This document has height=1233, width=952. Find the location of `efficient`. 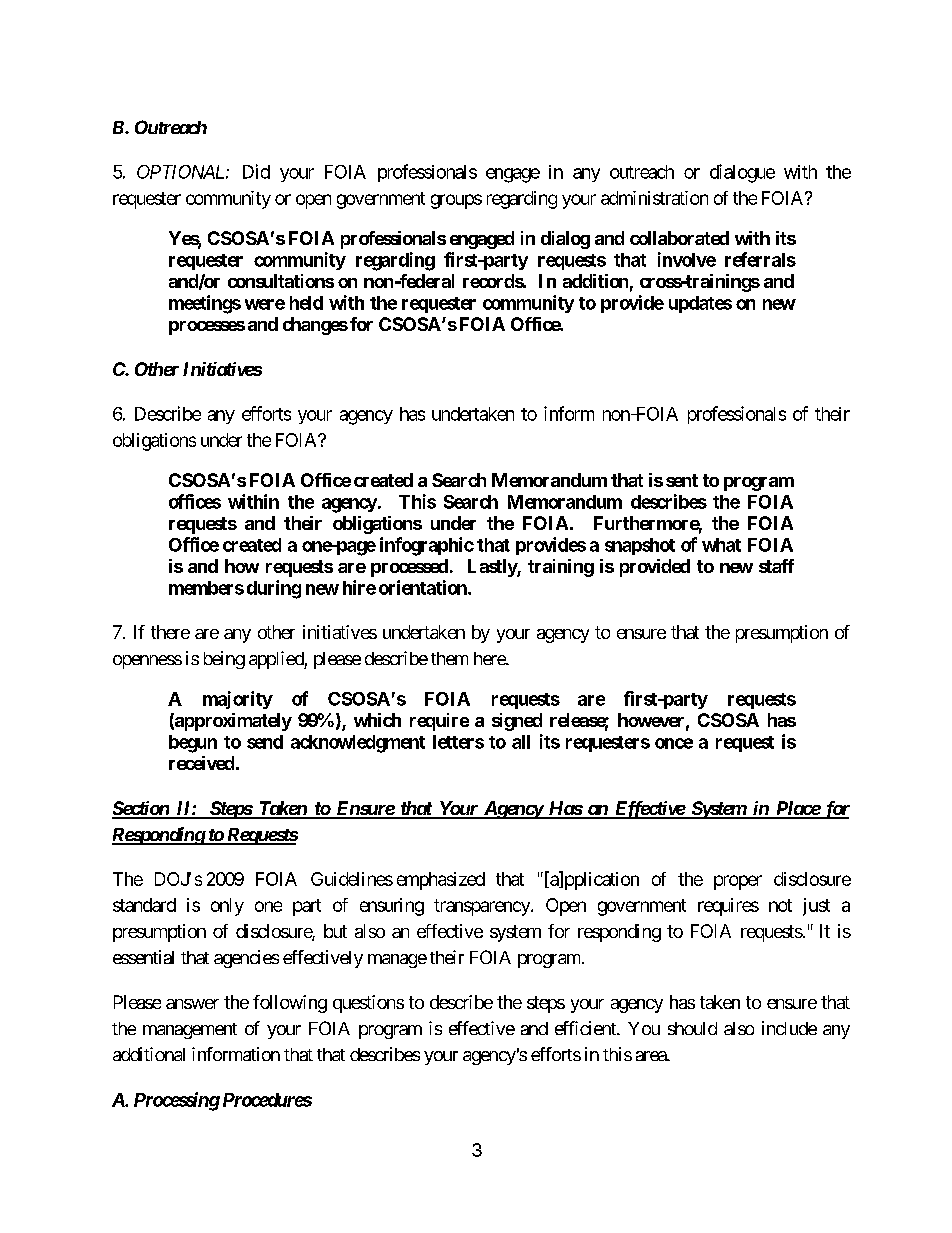

efficient is located at coordinates (586, 1028).
